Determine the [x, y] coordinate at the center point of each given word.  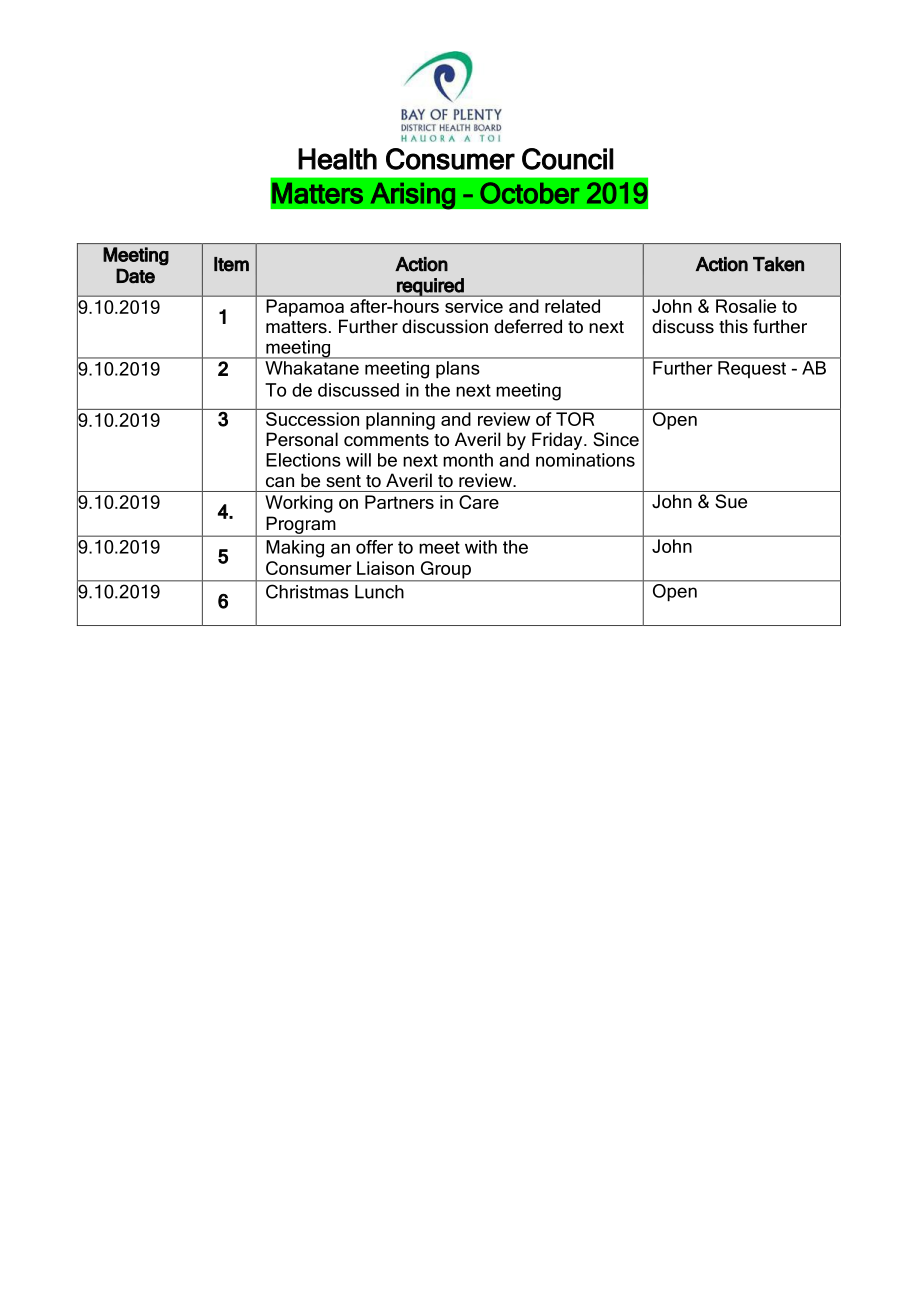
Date [135, 276]
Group [445, 571]
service [474, 306]
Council [568, 159]
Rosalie [746, 306]
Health [337, 159]
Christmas [307, 592]
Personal [302, 439]
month [468, 460]
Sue [731, 501]
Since [616, 439]
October [529, 193]
